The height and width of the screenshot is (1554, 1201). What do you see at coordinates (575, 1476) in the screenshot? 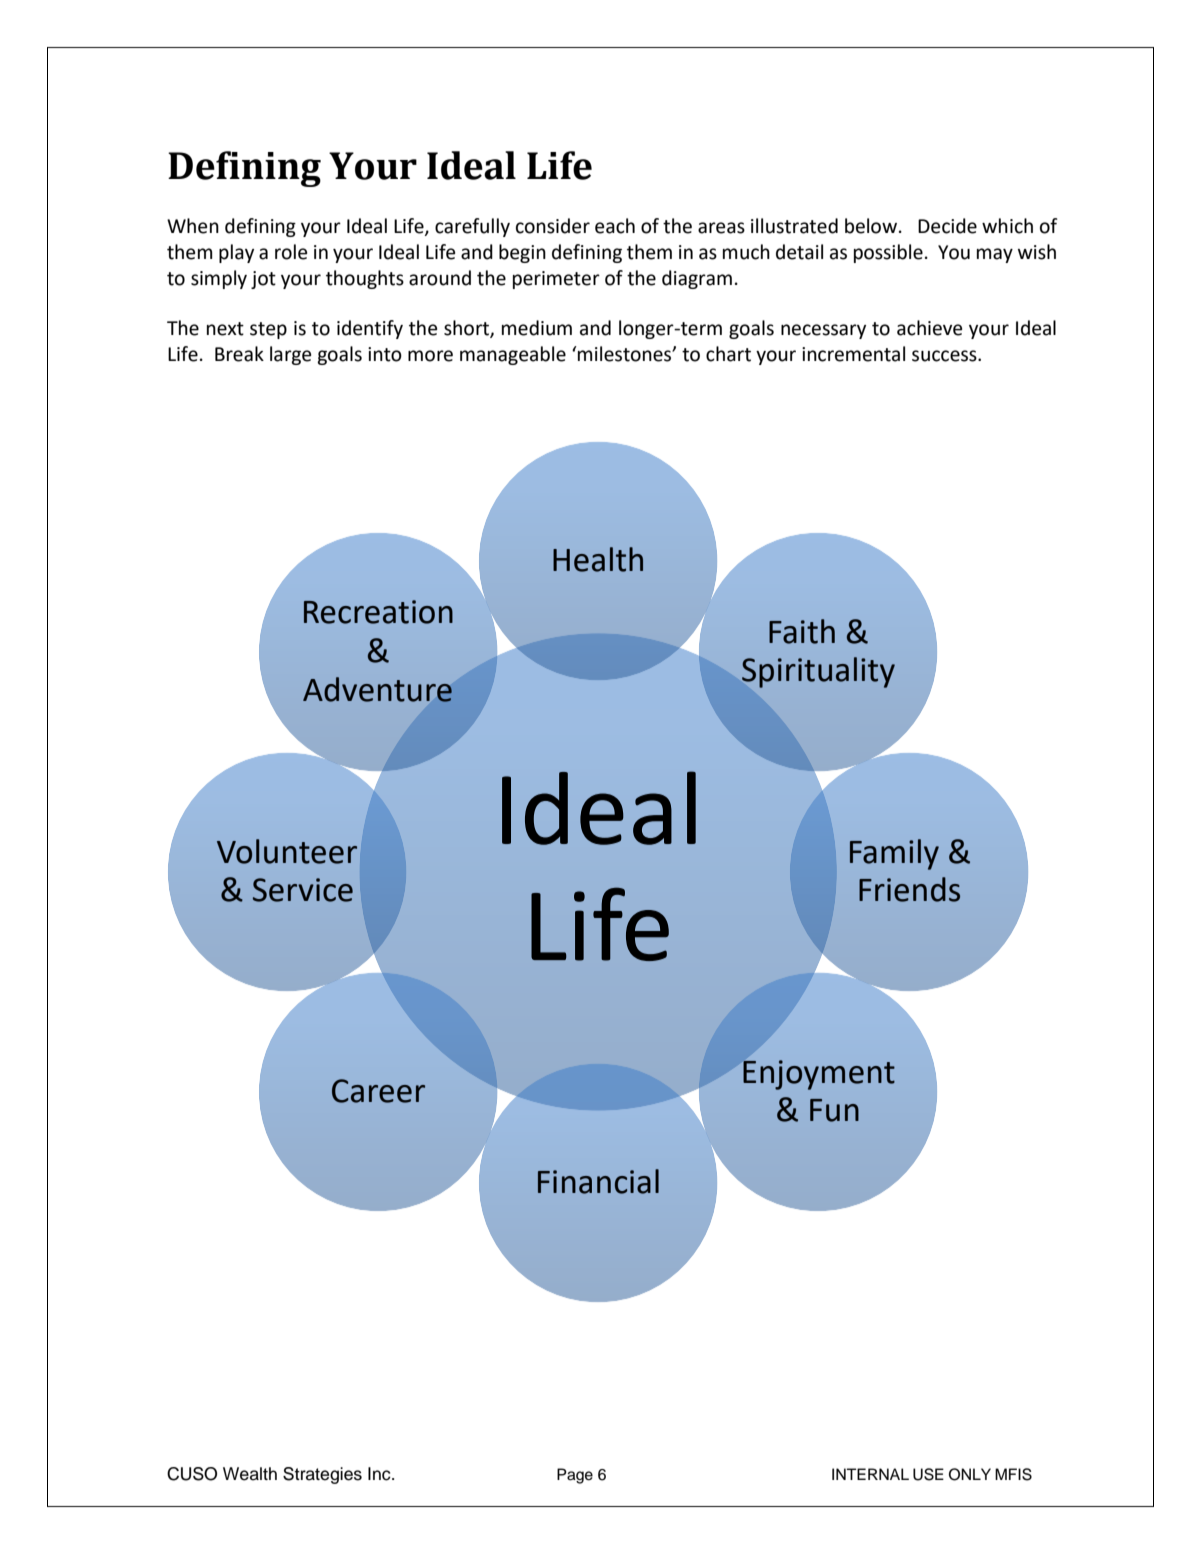
I see `Page` at bounding box center [575, 1476].
